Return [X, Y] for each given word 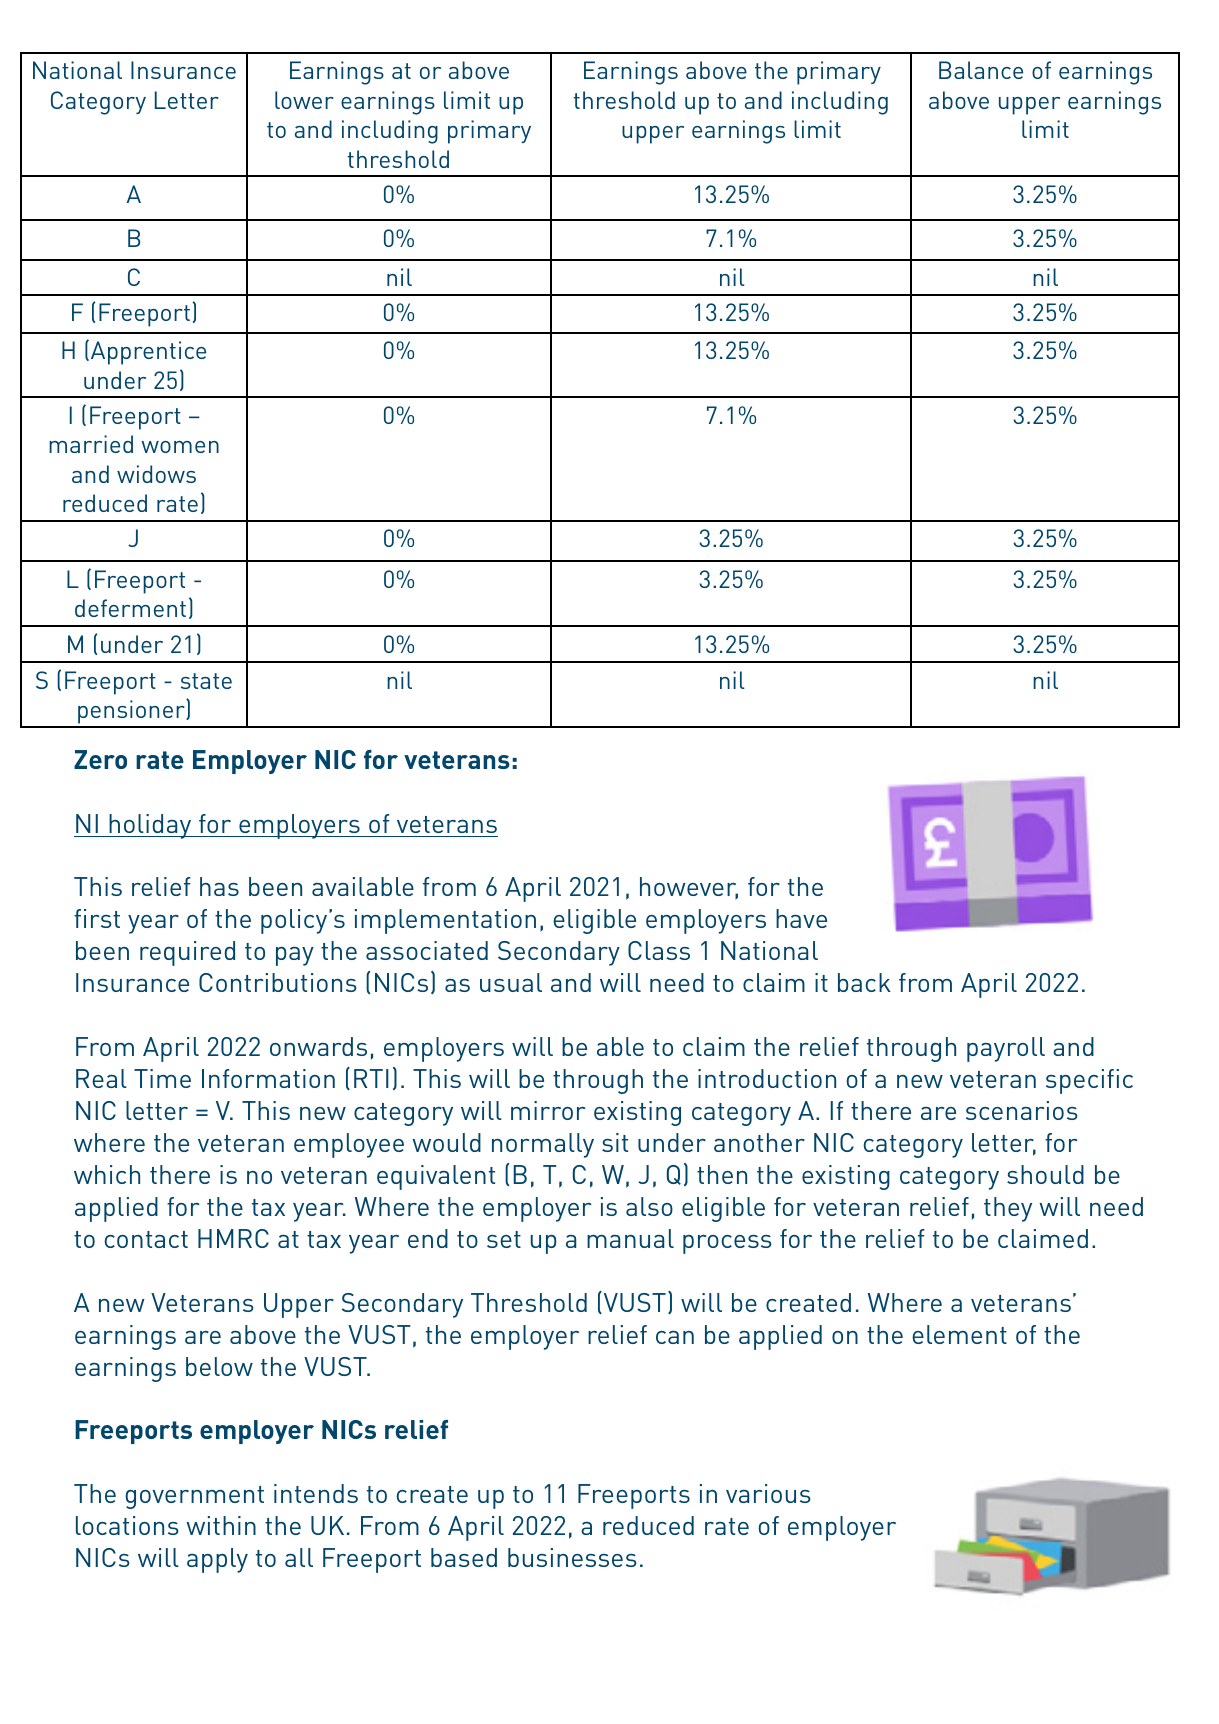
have [801, 918]
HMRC [233, 1238]
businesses [572, 1557]
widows [156, 474]
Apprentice [148, 353]
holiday [150, 826]
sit [615, 1142]
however [689, 888]
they [1008, 1209]
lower [304, 100]
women [180, 447]
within [221, 1525]
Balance [981, 70]
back [864, 982]
